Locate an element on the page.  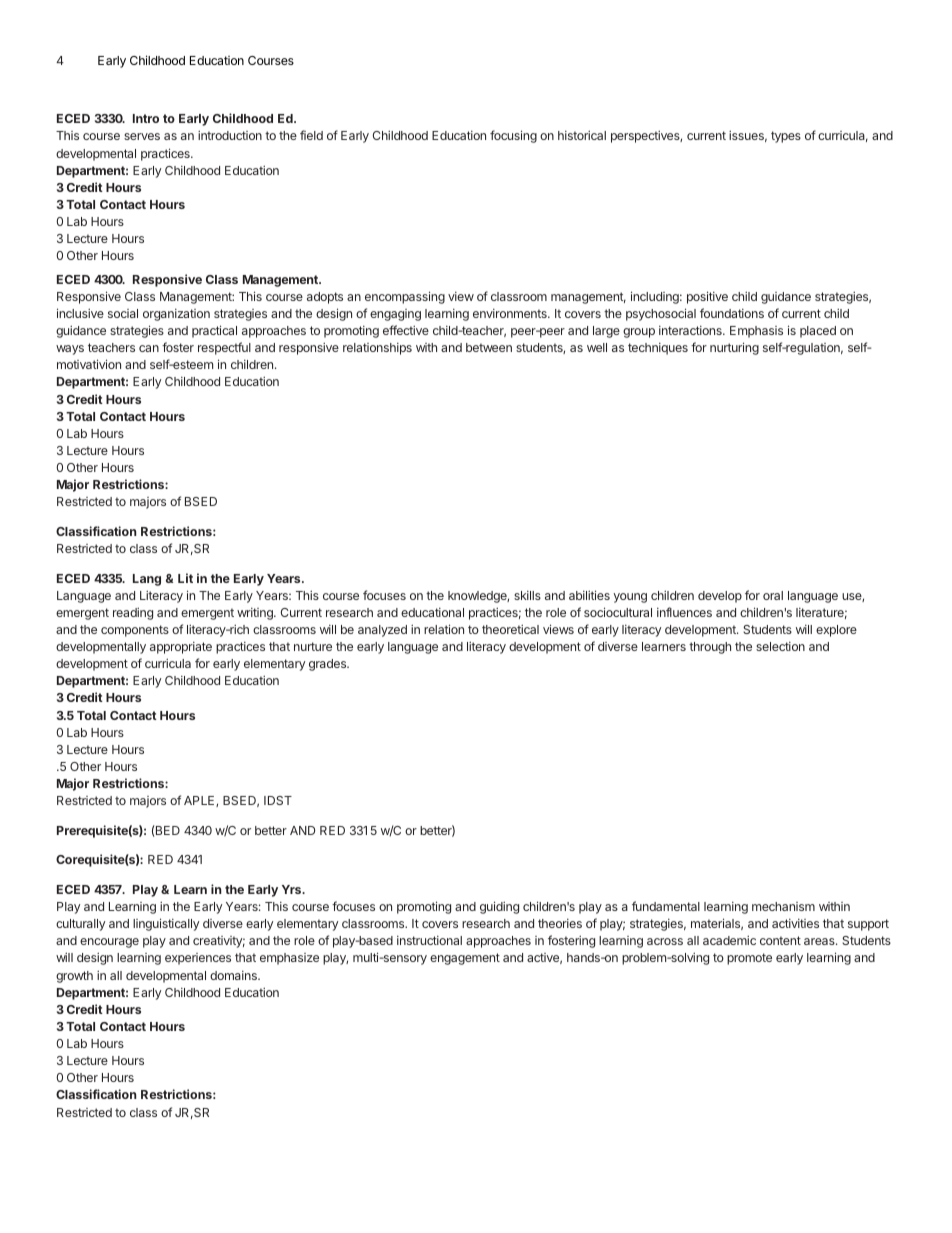
content is located at coordinates (780, 940).
